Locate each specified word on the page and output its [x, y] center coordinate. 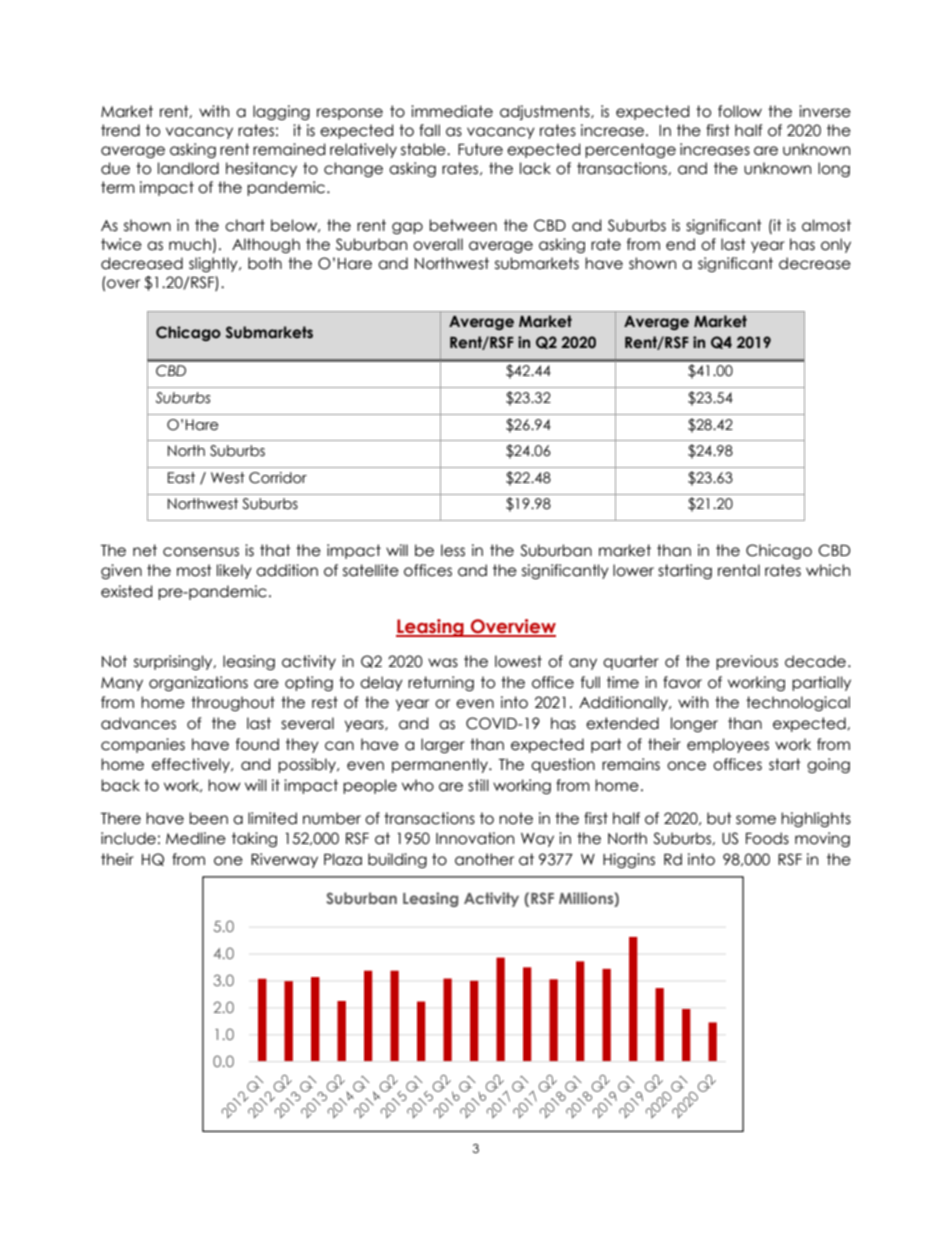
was [443, 663]
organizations [198, 683]
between [463, 225]
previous [747, 662]
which [828, 570]
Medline [196, 838]
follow [740, 111]
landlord [188, 168]
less [453, 550]
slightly [214, 264]
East [181, 478]
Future [480, 149]
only [836, 245]
